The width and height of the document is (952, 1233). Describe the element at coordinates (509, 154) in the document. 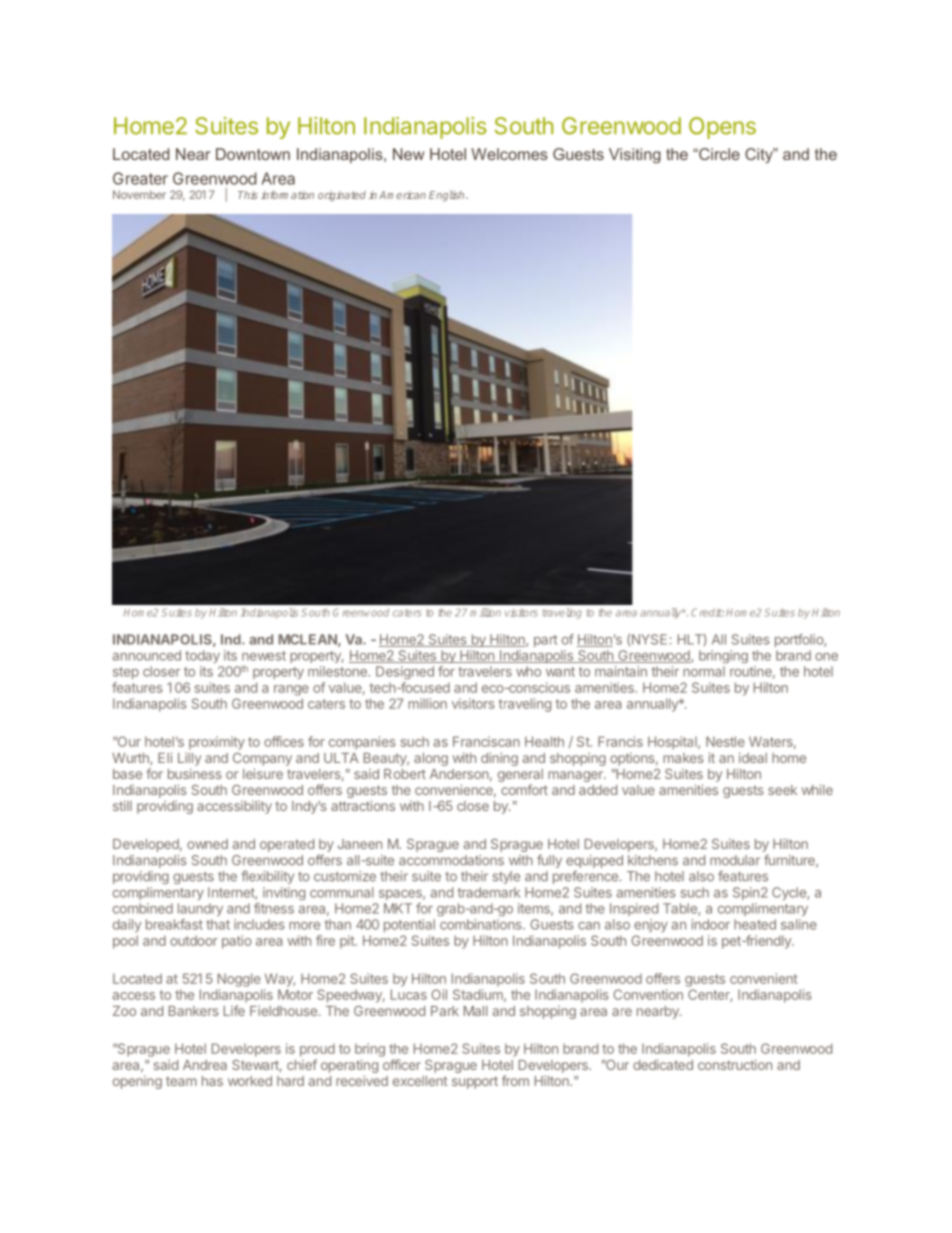

I see `Welcomes` at that location.
